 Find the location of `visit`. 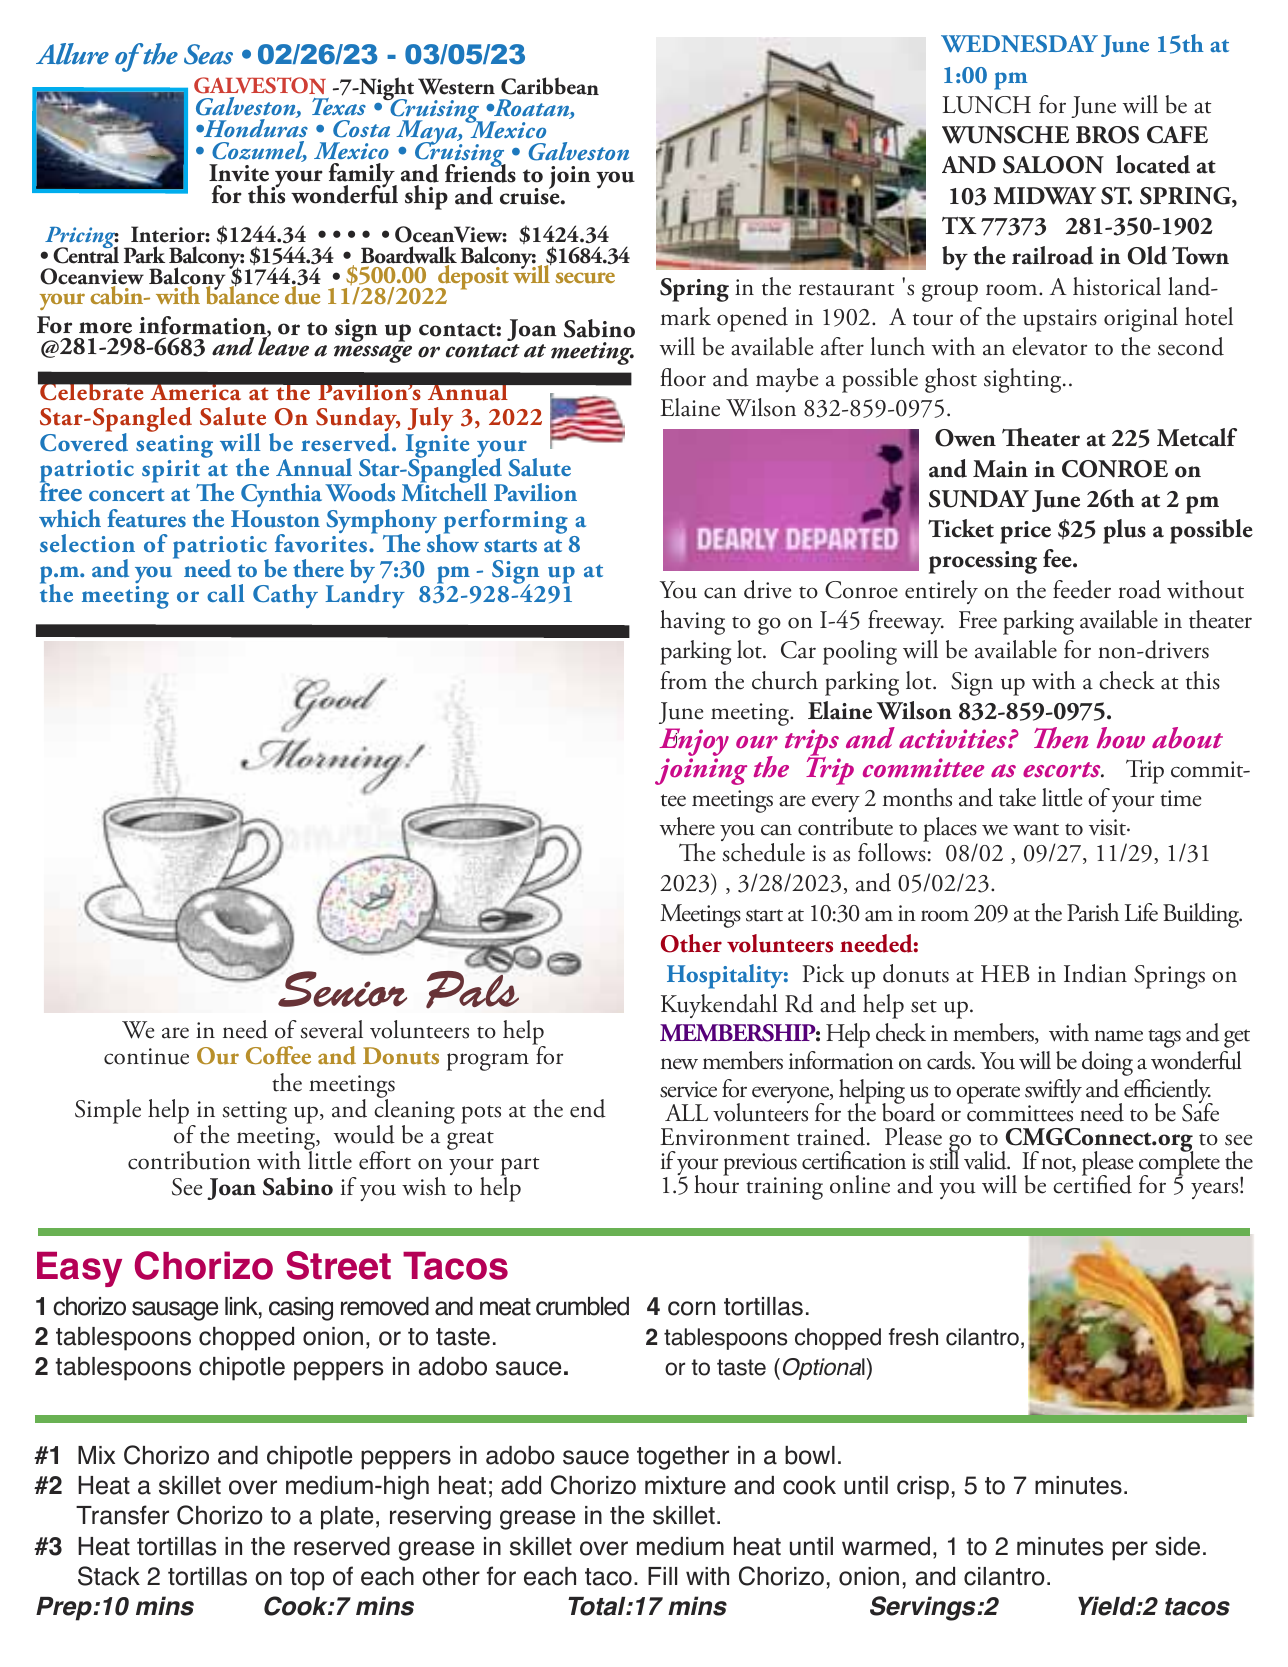

visit is located at coordinates (1108, 827).
